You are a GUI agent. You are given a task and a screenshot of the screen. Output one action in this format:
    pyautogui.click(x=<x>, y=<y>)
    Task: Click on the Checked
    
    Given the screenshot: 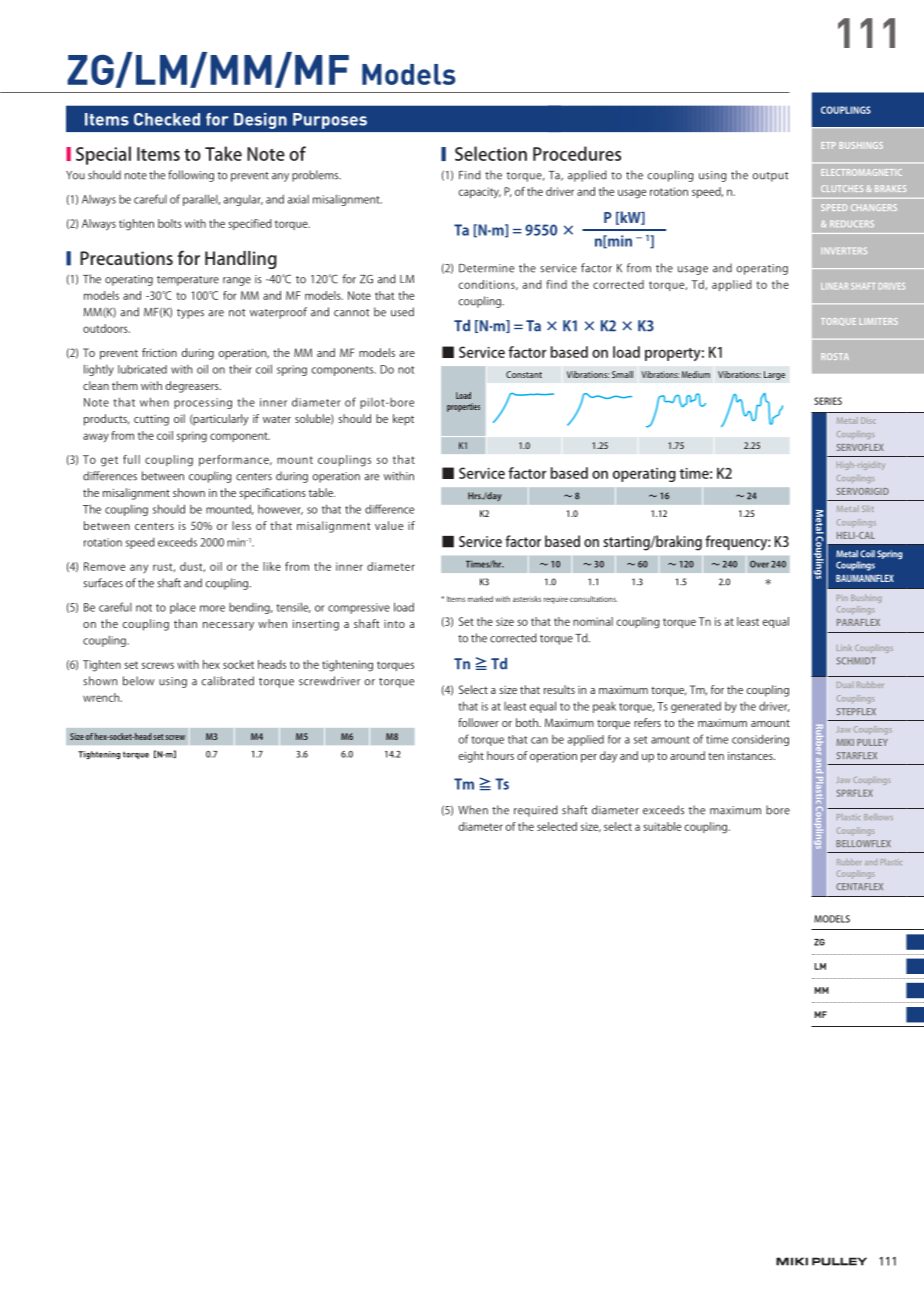 What is the action you would take?
    pyautogui.click(x=167, y=119)
